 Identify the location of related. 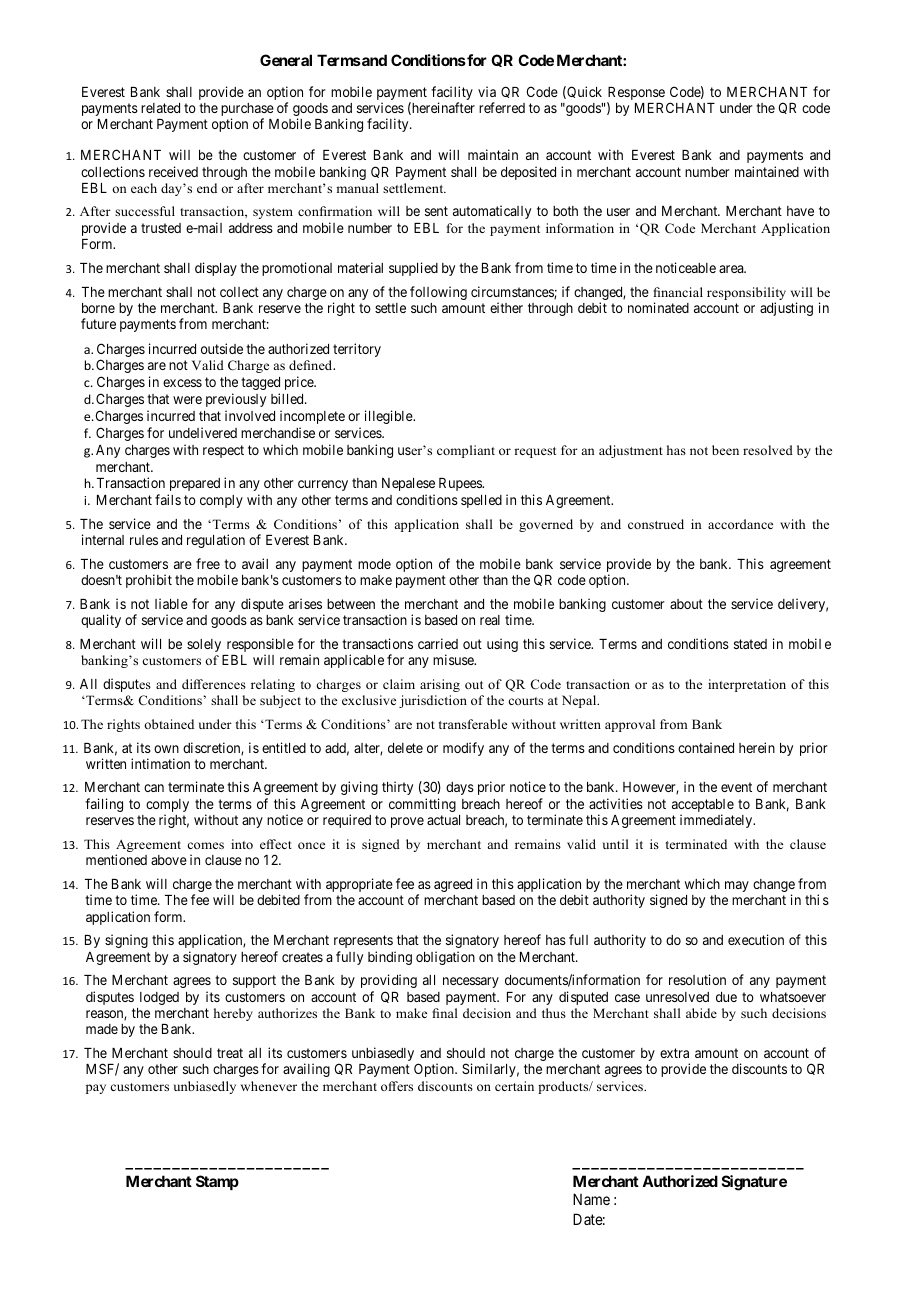
(160, 108).
